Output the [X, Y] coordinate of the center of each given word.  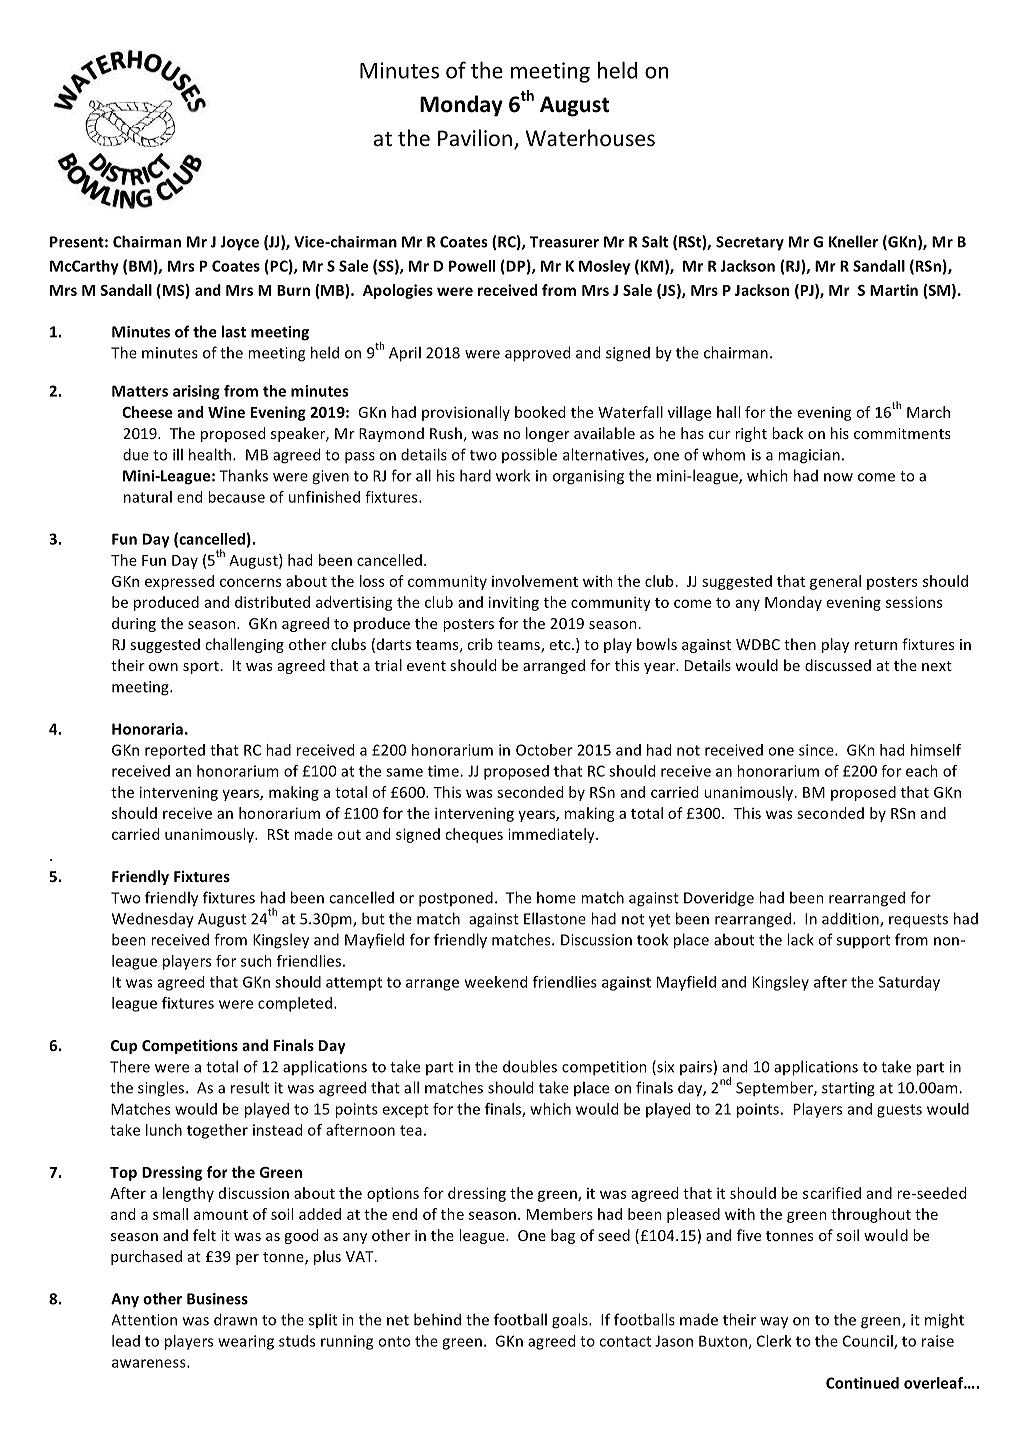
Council [869, 1342]
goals [571, 1321]
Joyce [239, 243]
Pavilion [475, 138]
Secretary [750, 243]
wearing [246, 1342]
